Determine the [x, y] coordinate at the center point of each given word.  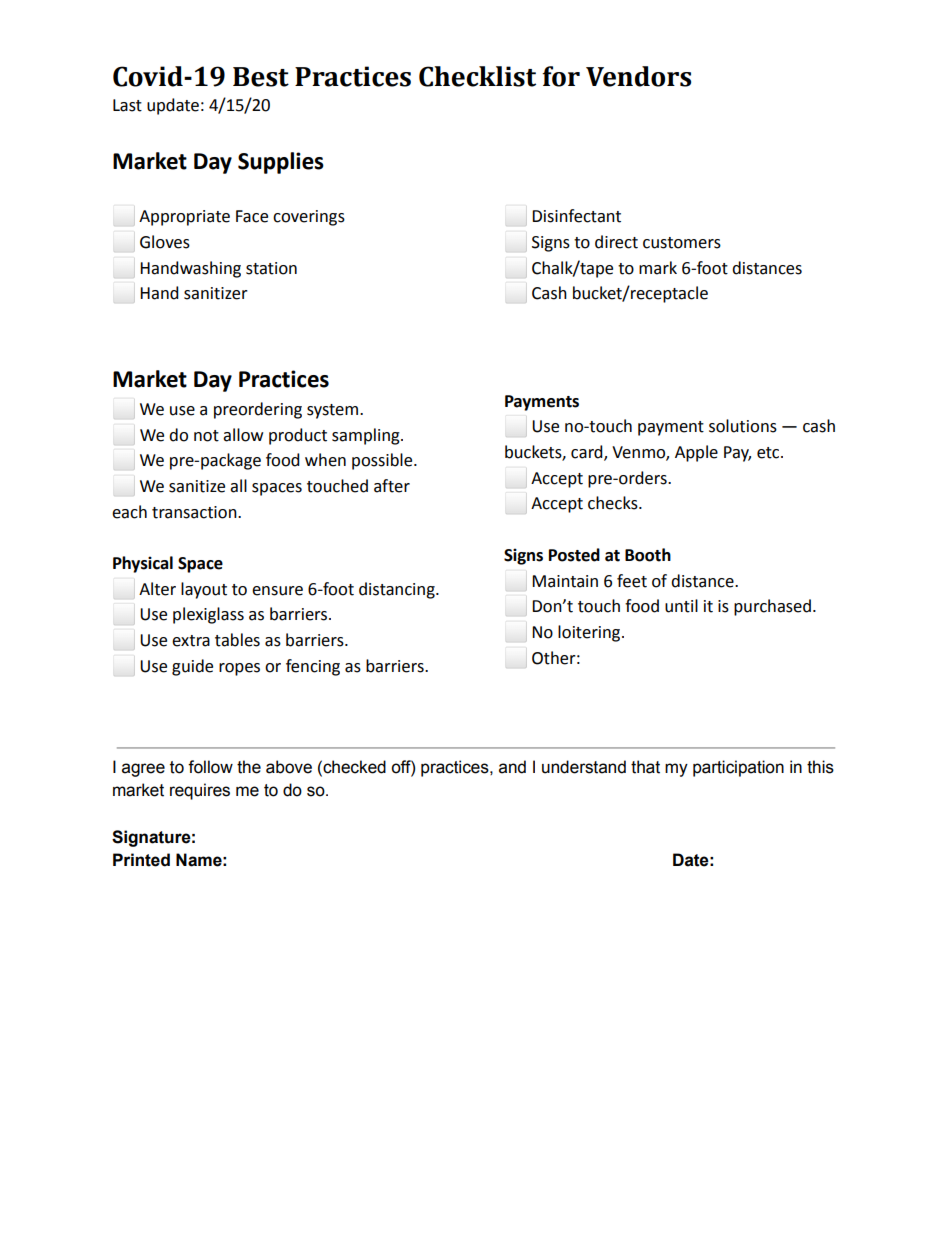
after [392, 486]
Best [261, 77]
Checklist [477, 76]
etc [769, 453]
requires [200, 791]
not [206, 436]
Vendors [638, 76]
